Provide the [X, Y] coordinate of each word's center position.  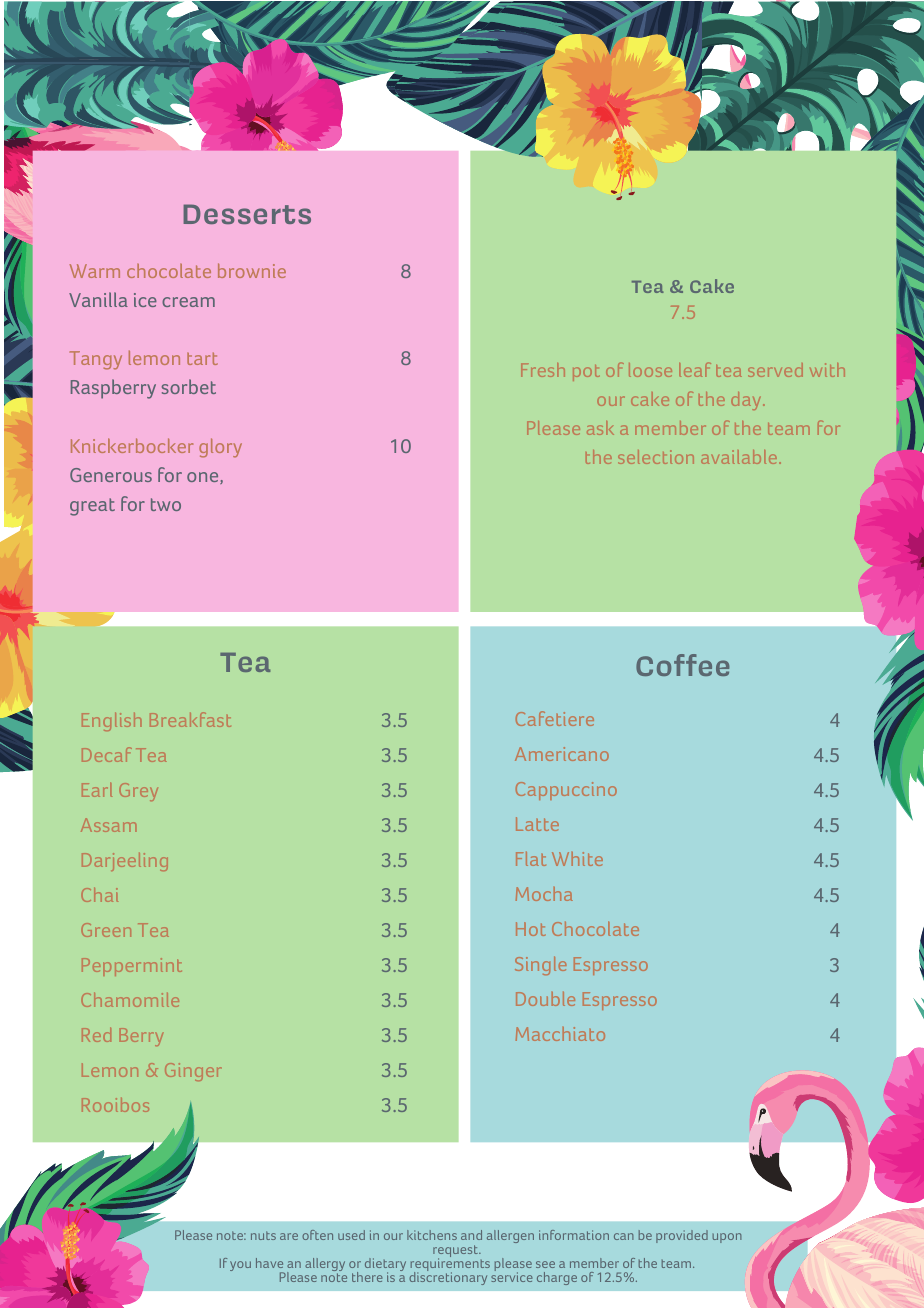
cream [188, 302]
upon [727, 1238]
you [240, 1266]
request [456, 1252]
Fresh [543, 370]
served [775, 370]
